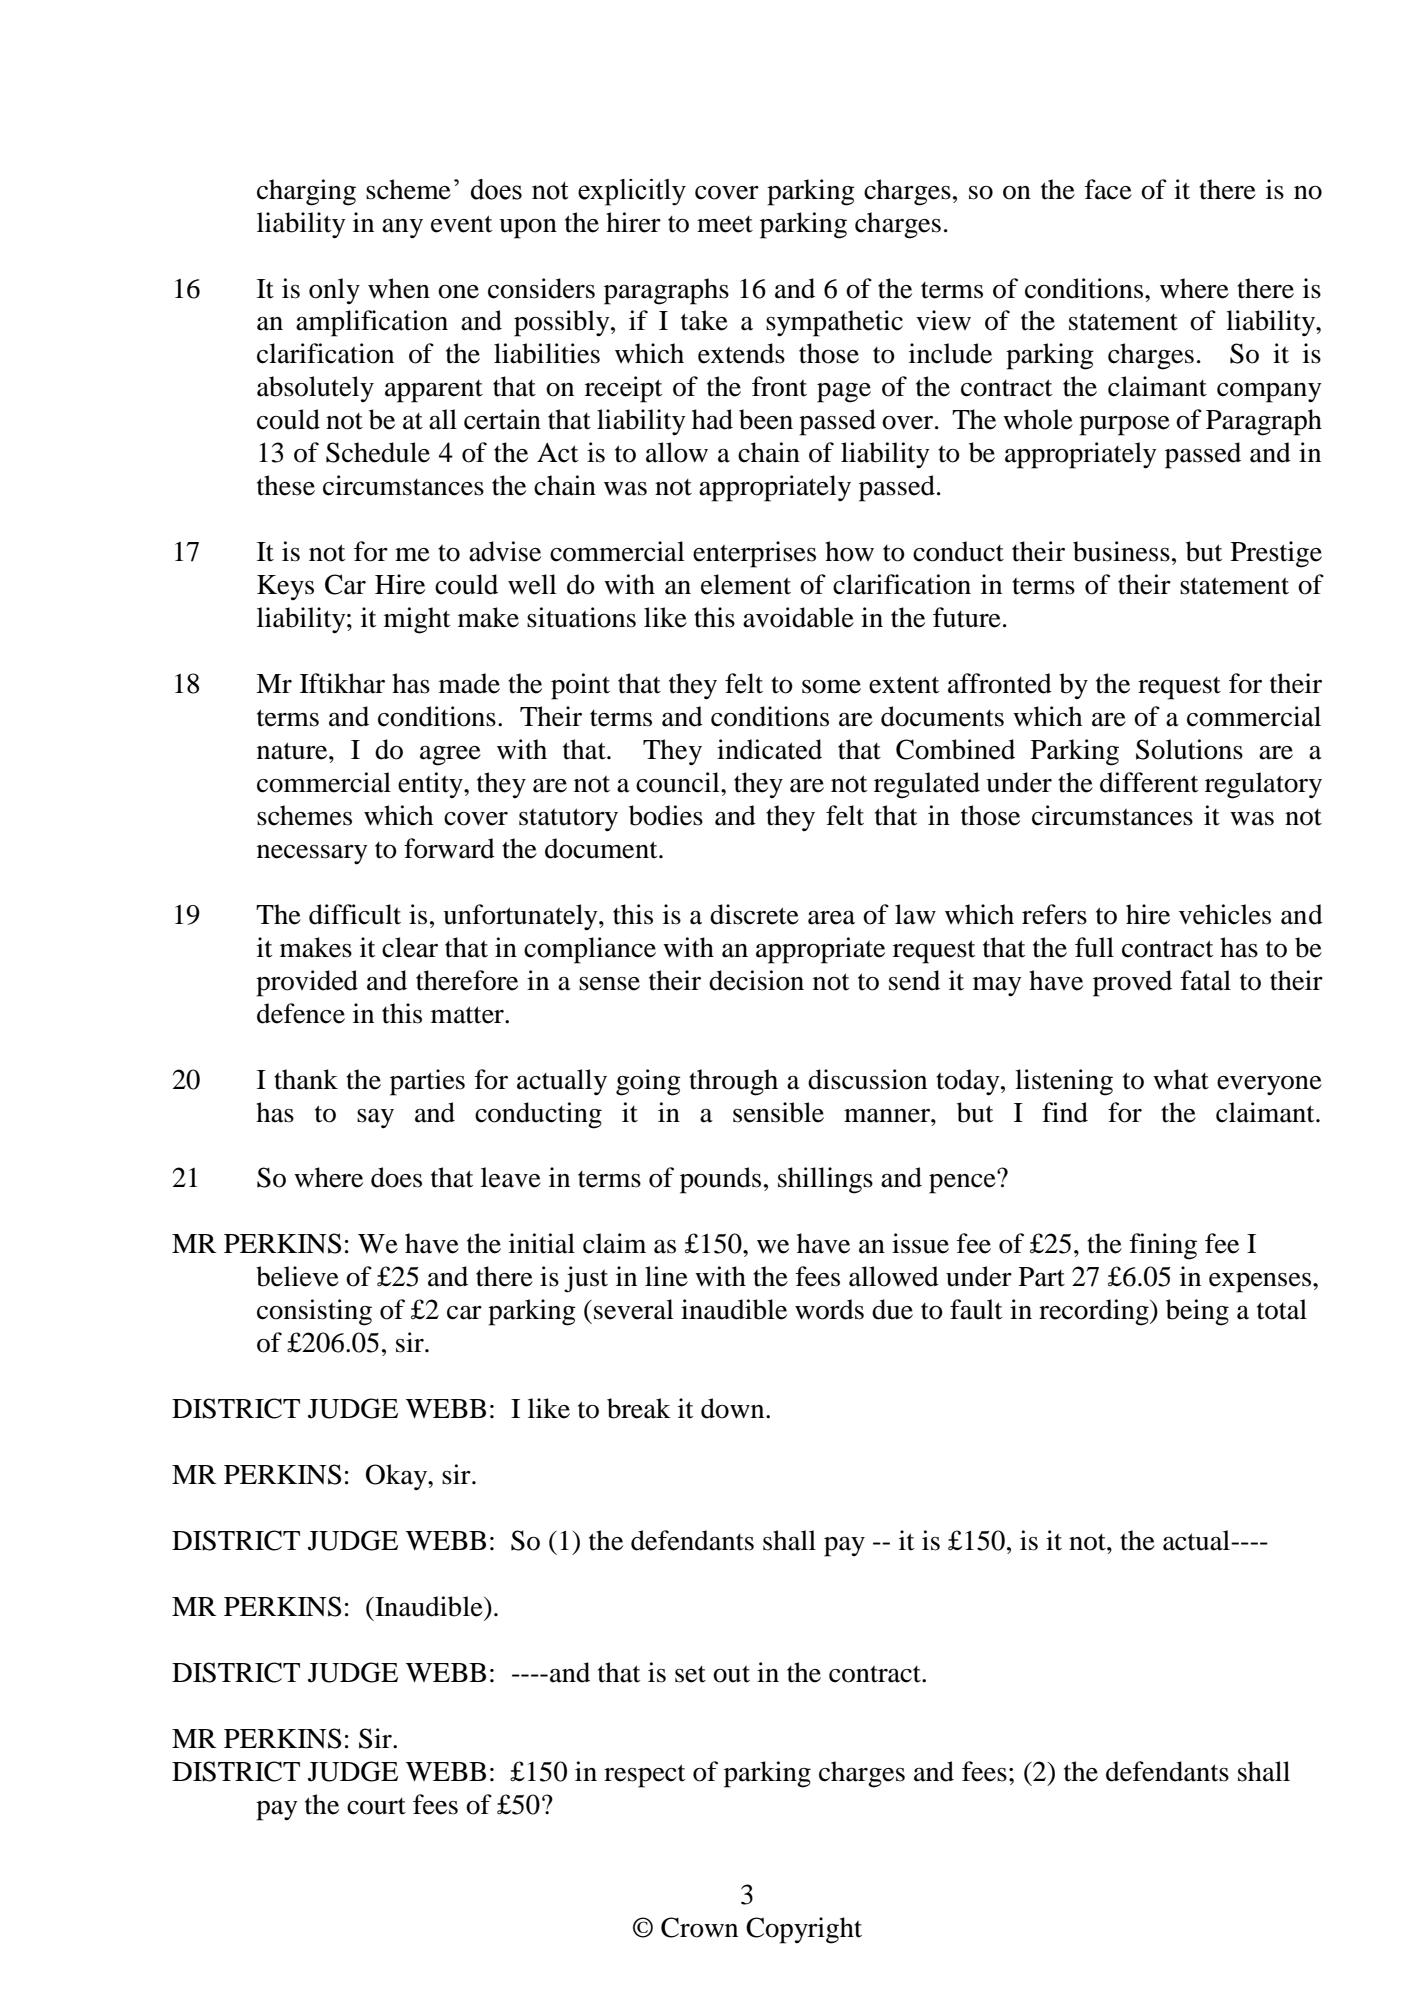 Image resolution: width=1422 pixels, height=2010 pixels. What do you see at coordinates (417, 620) in the screenshot?
I see `might` at bounding box center [417, 620].
